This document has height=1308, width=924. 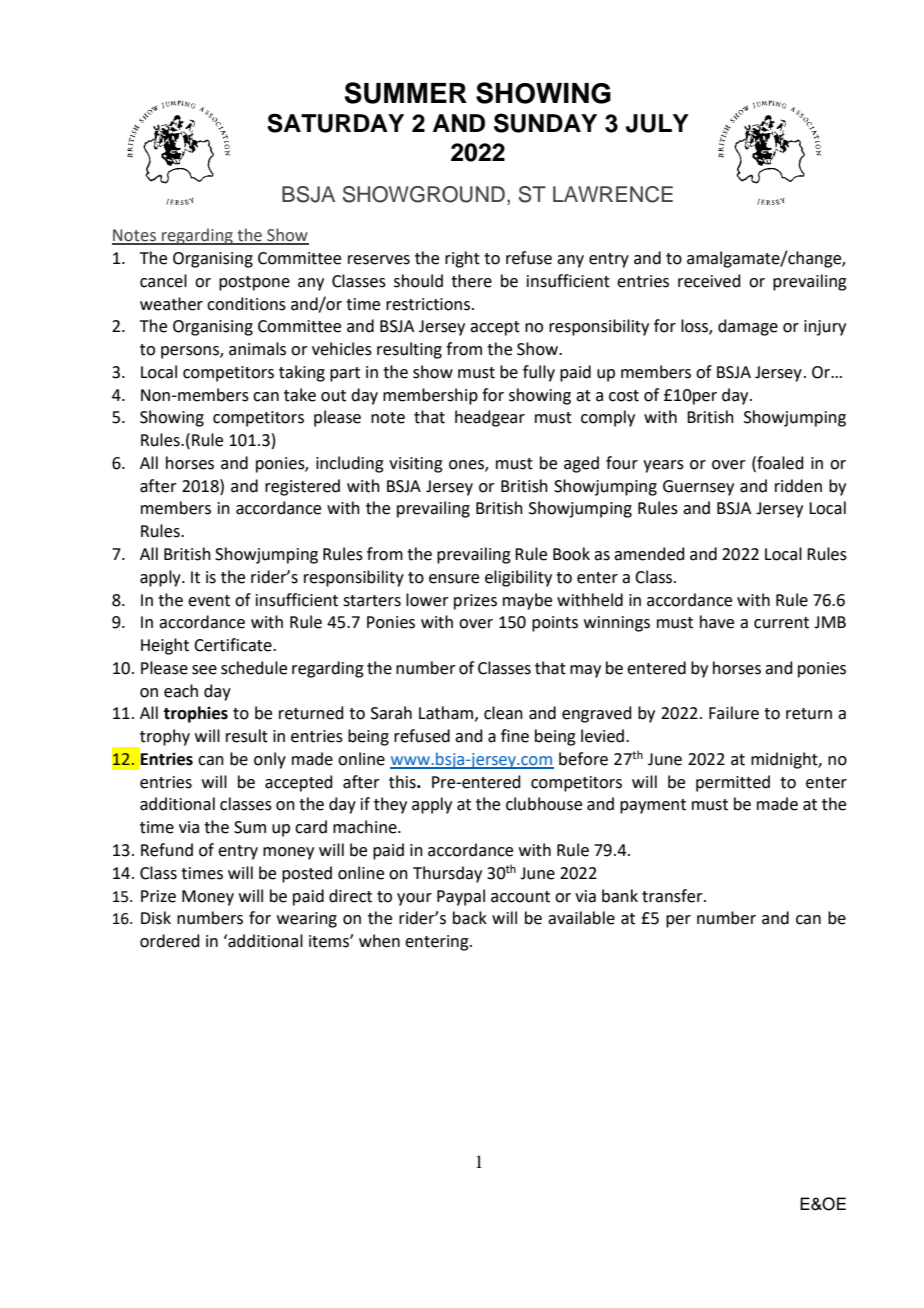 What do you see at coordinates (698, 488) in the document?
I see `Guernsey` at bounding box center [698, 488].
